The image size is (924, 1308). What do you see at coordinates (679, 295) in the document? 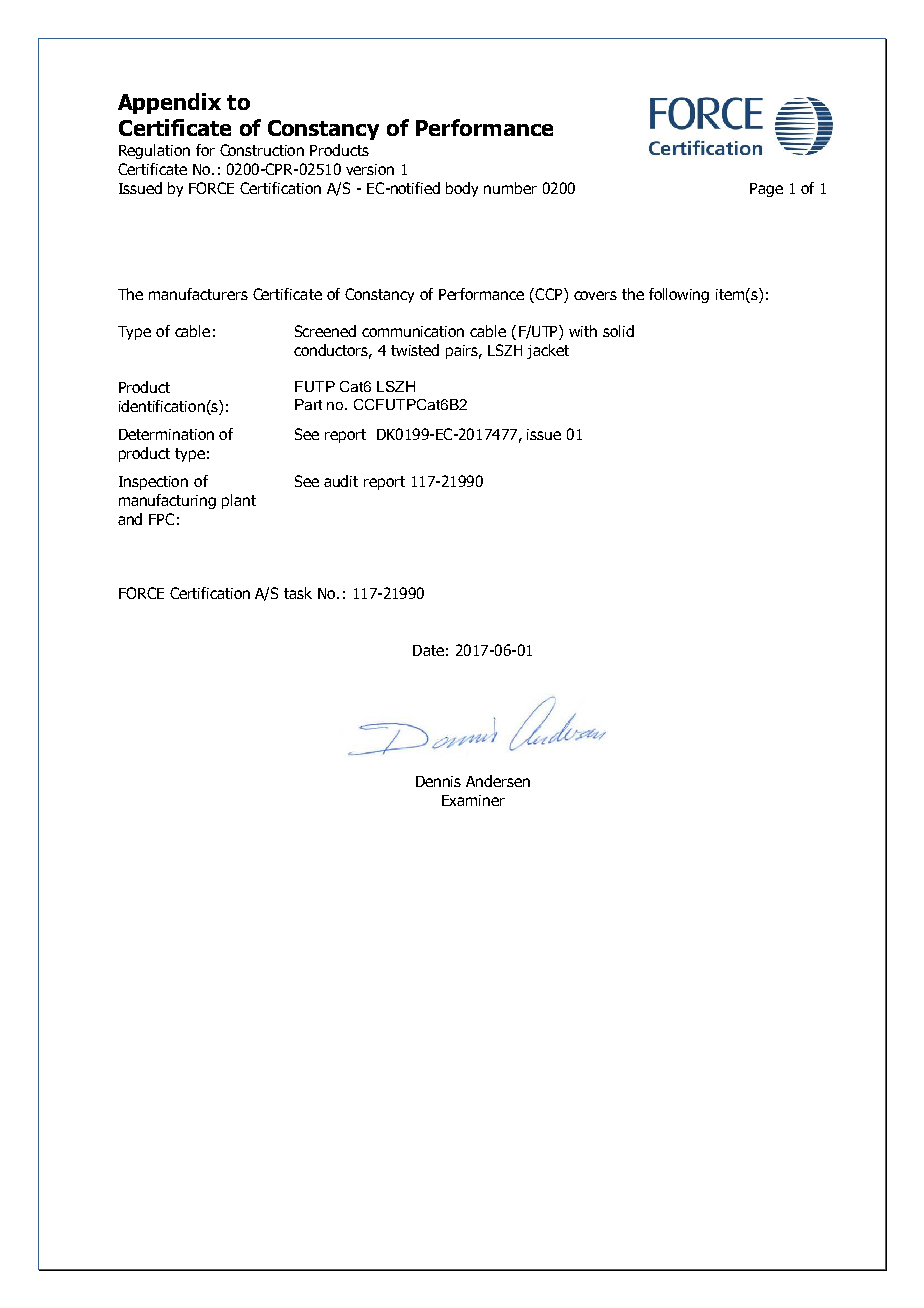
I see `following` at bounding box center [679, 295].
